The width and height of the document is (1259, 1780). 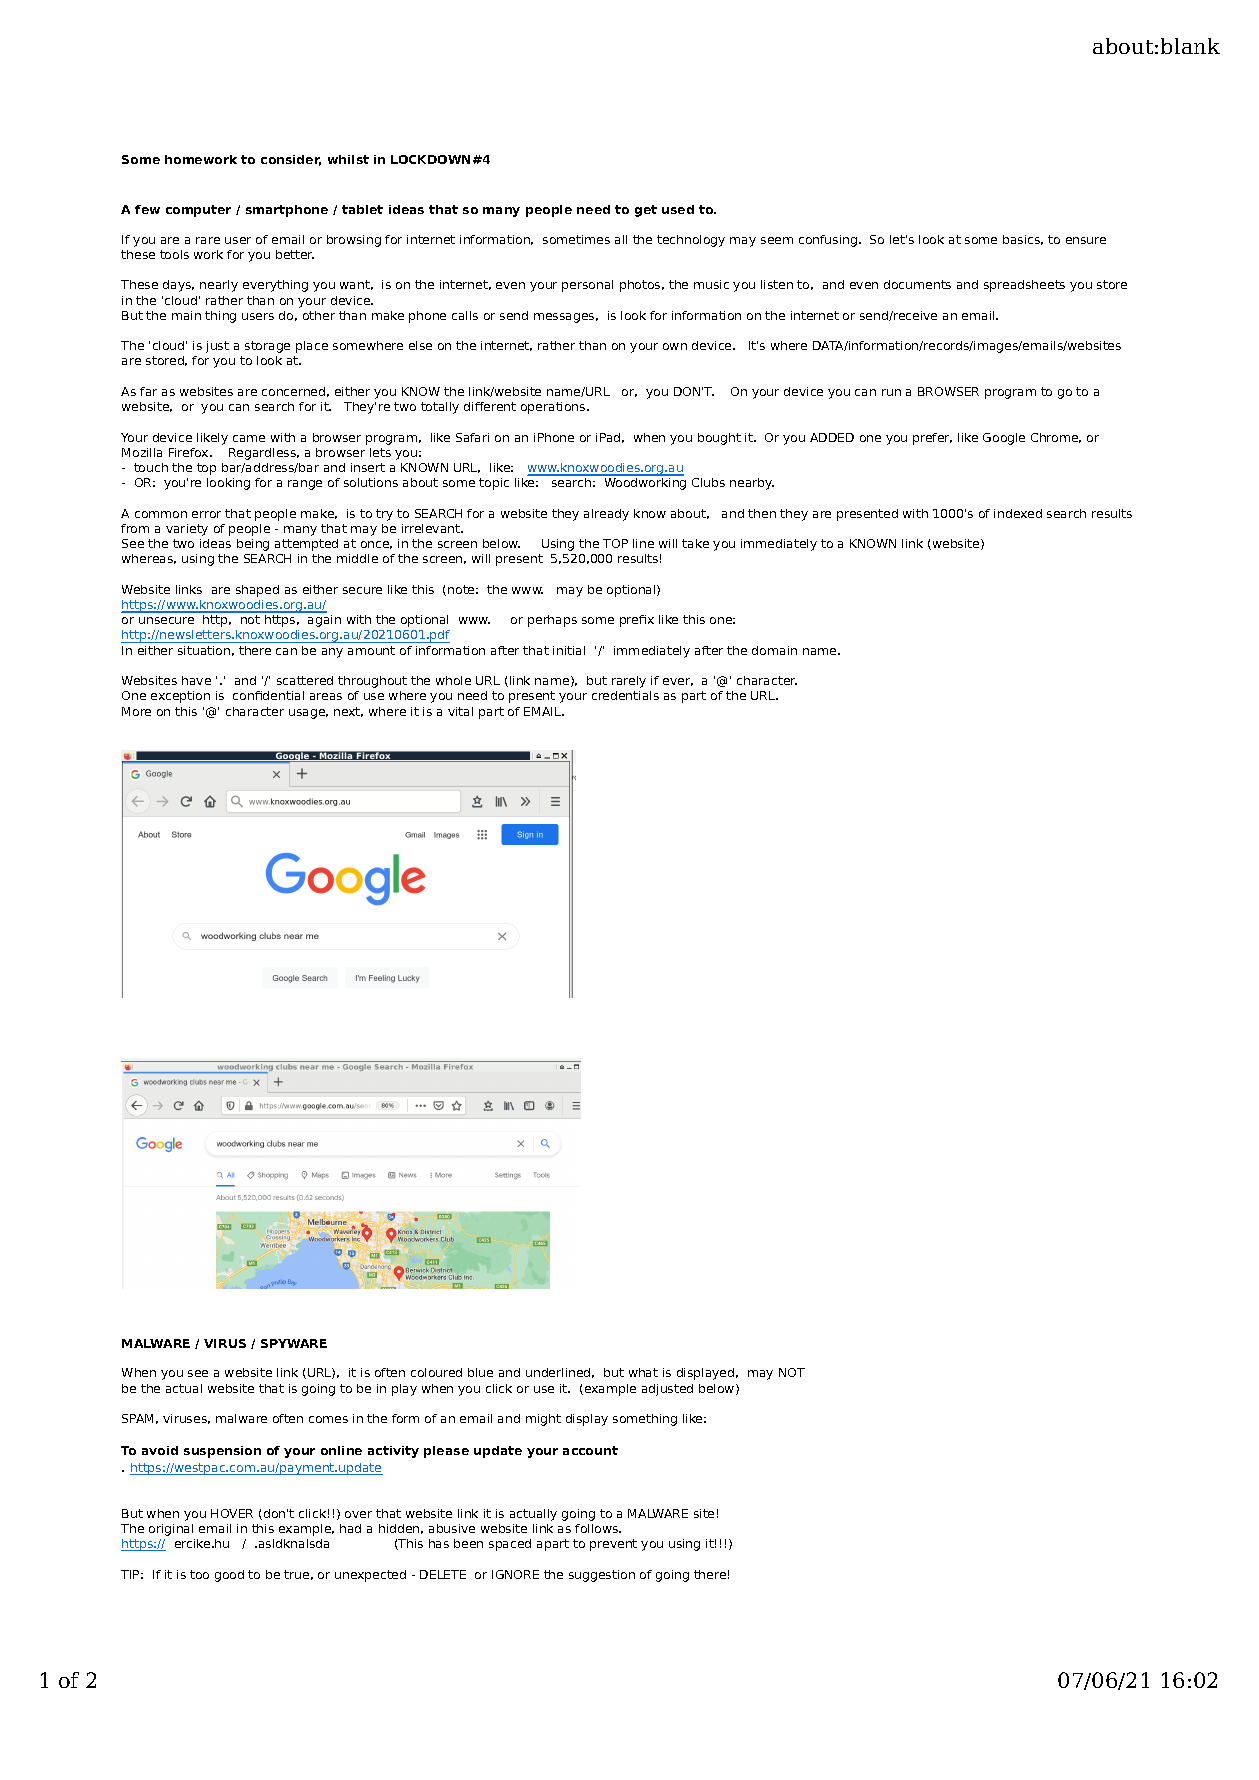 I want to click on credentials, so click(x=625, y=695).
